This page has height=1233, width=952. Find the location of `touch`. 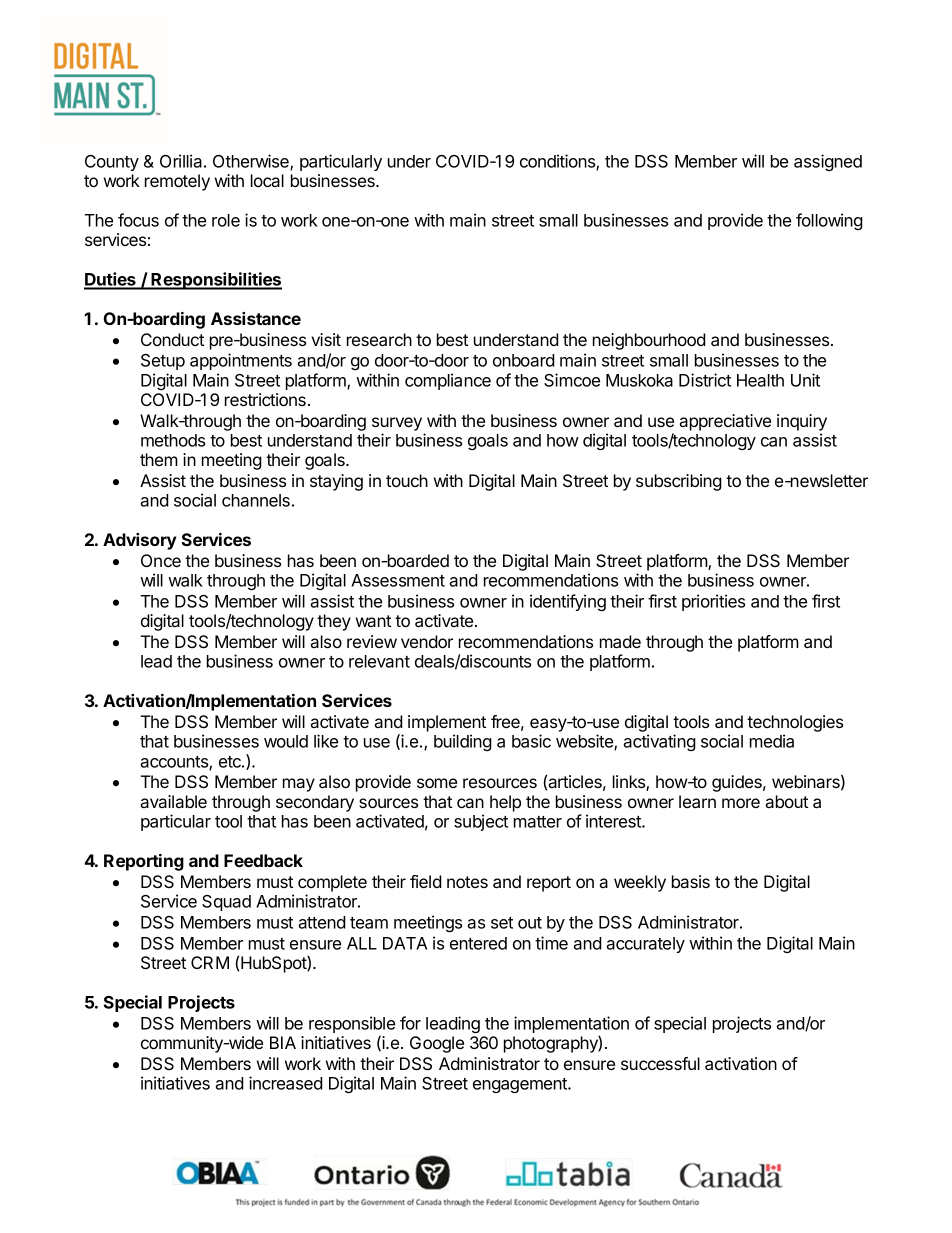

touch is located at coordinates (407, 480).
